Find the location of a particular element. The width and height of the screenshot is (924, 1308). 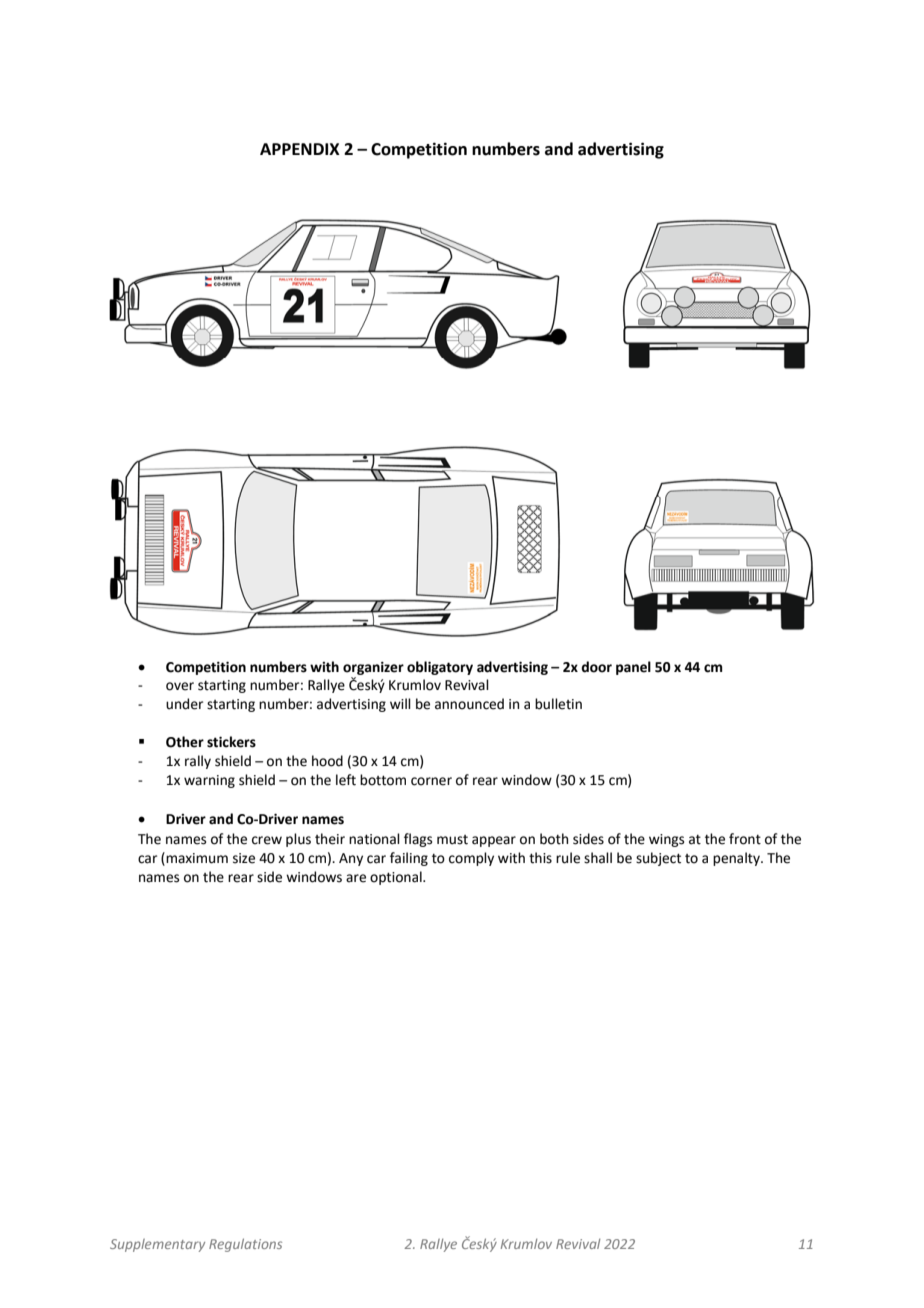

bulletin is located at coordinates (558, 704).
